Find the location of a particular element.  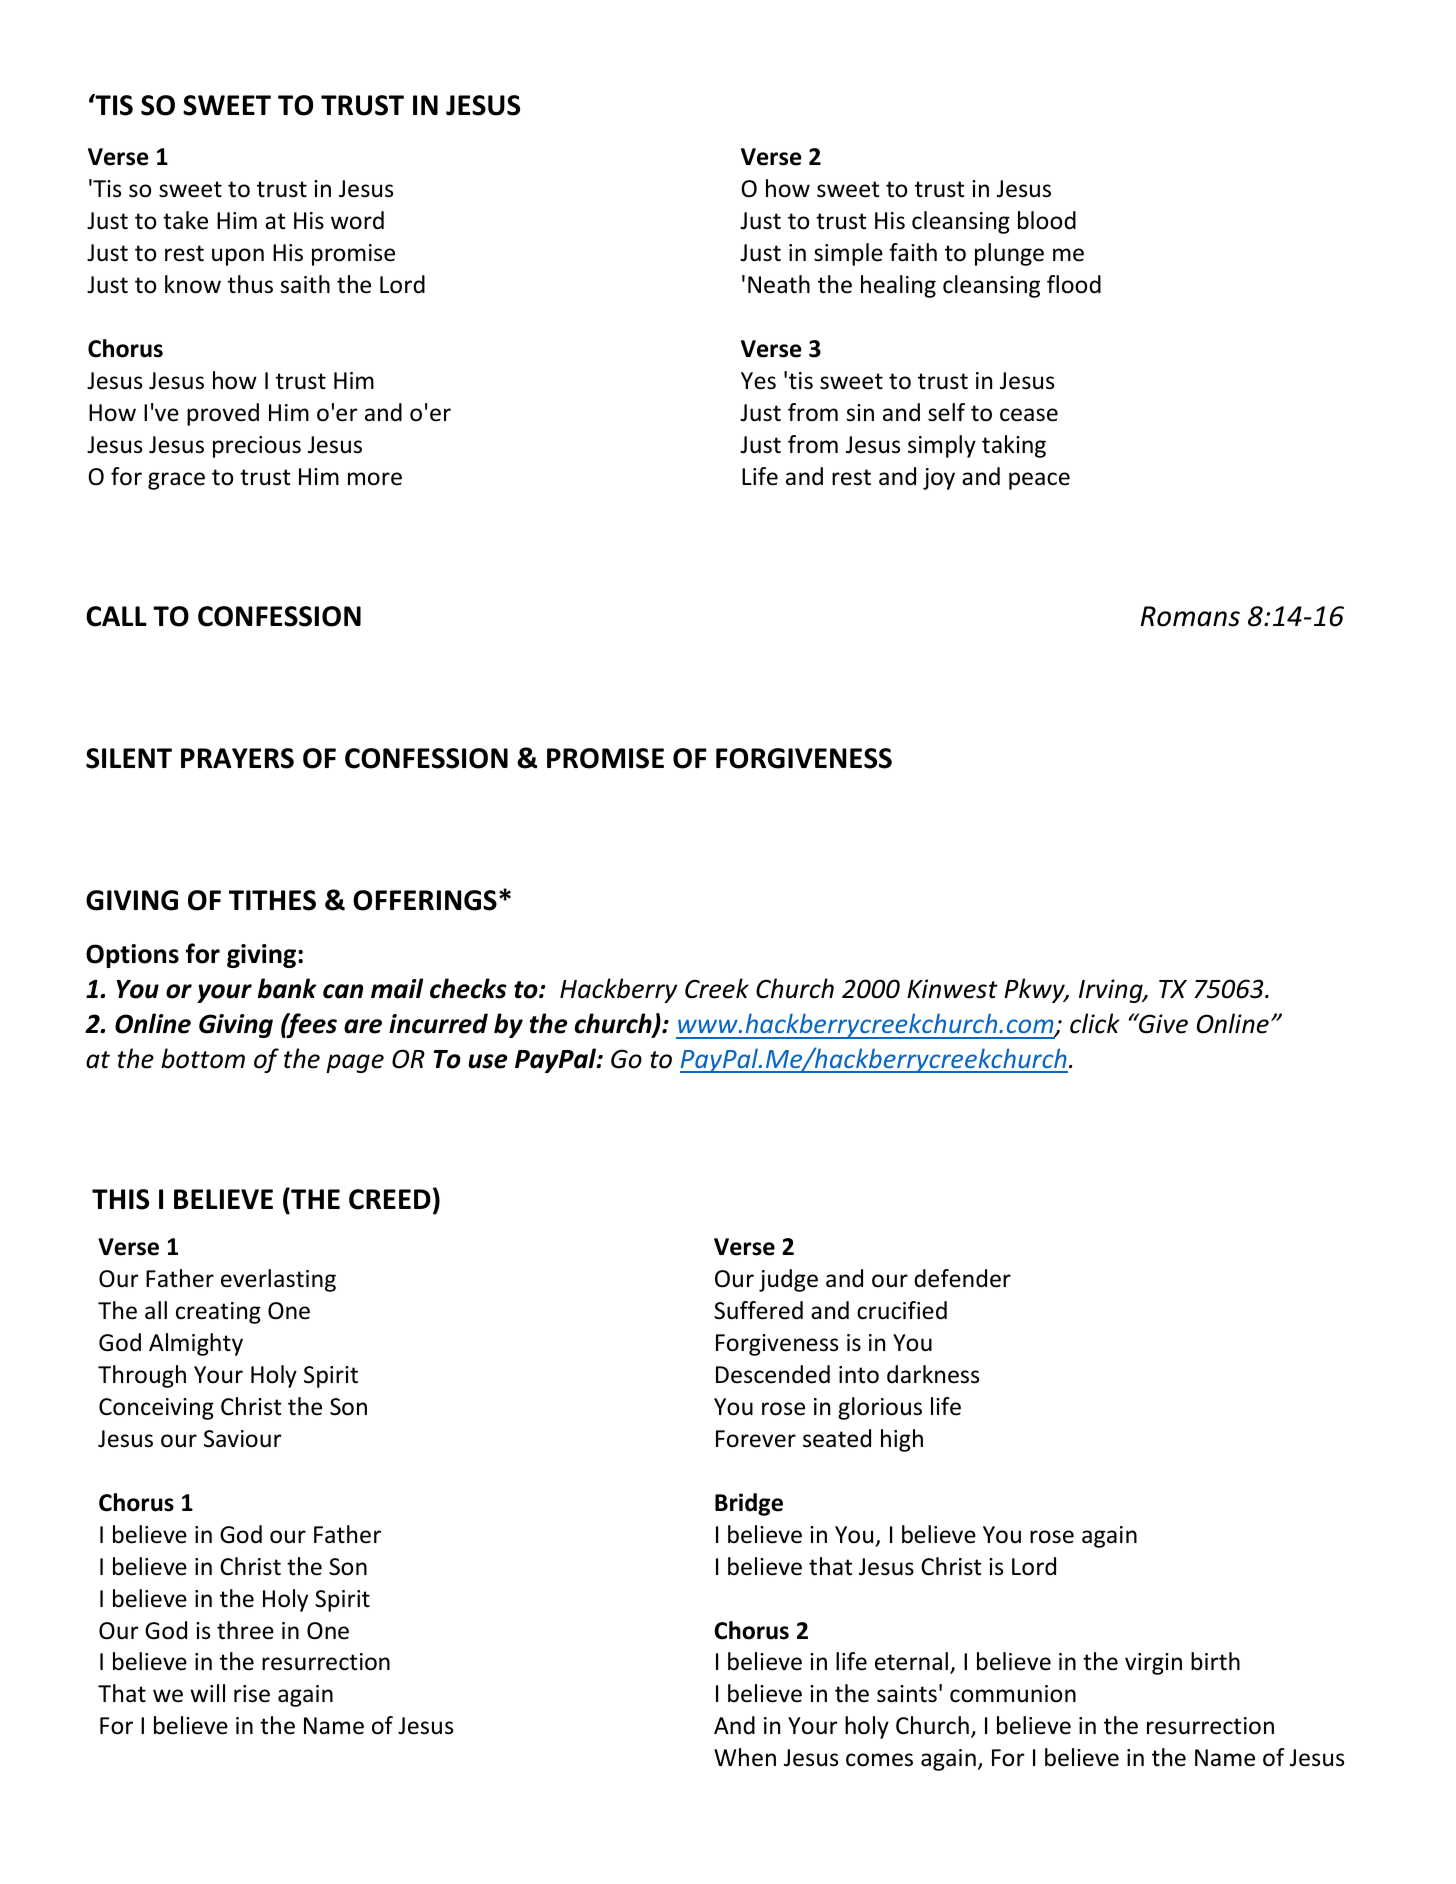

judge is located at coordinates (788, 1280).
